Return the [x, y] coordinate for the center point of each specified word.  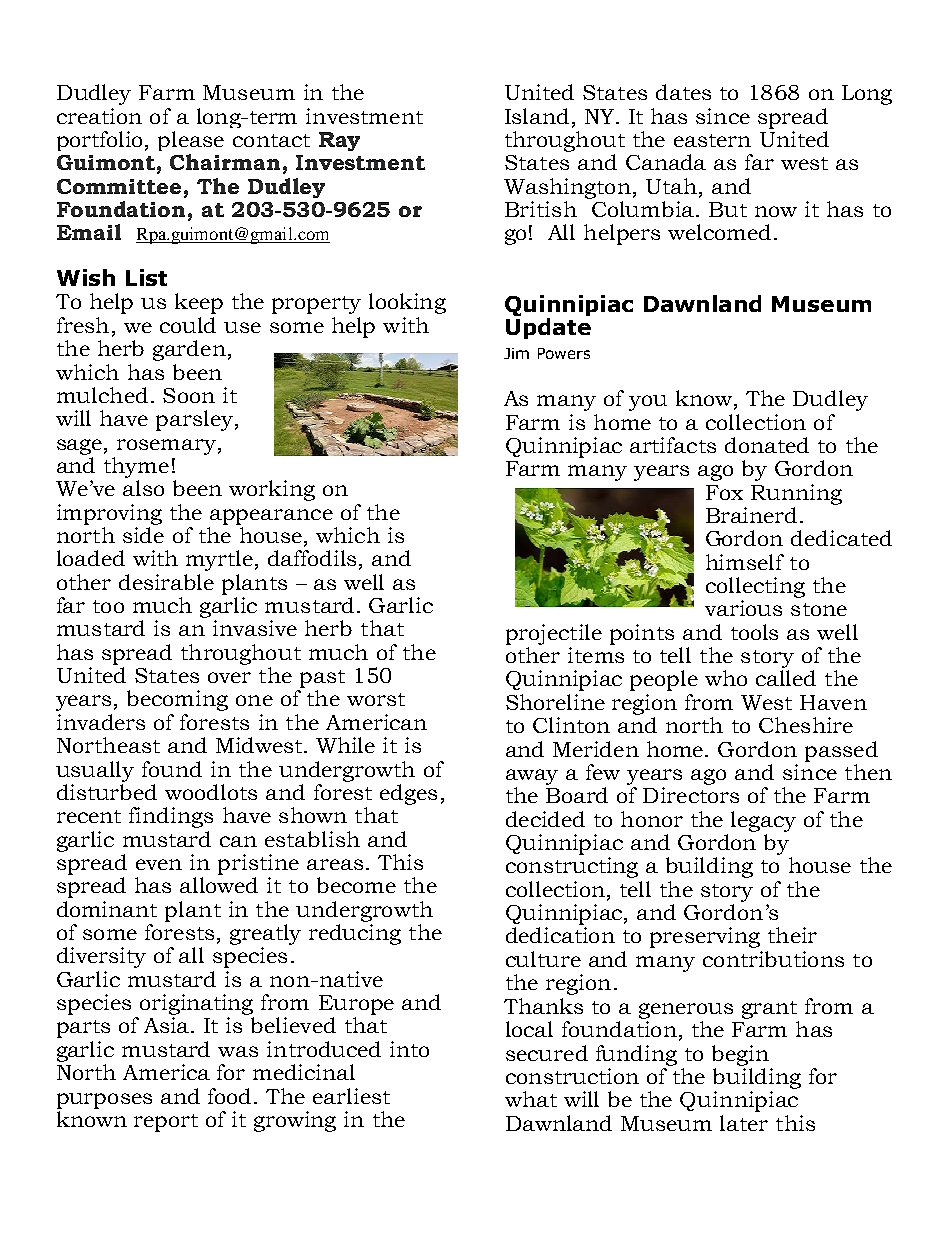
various [743, 608]
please [191, 141]
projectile [554, 634]
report [166, 1123]
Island [537, 116]
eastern [712, 140]
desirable [166, 582]
